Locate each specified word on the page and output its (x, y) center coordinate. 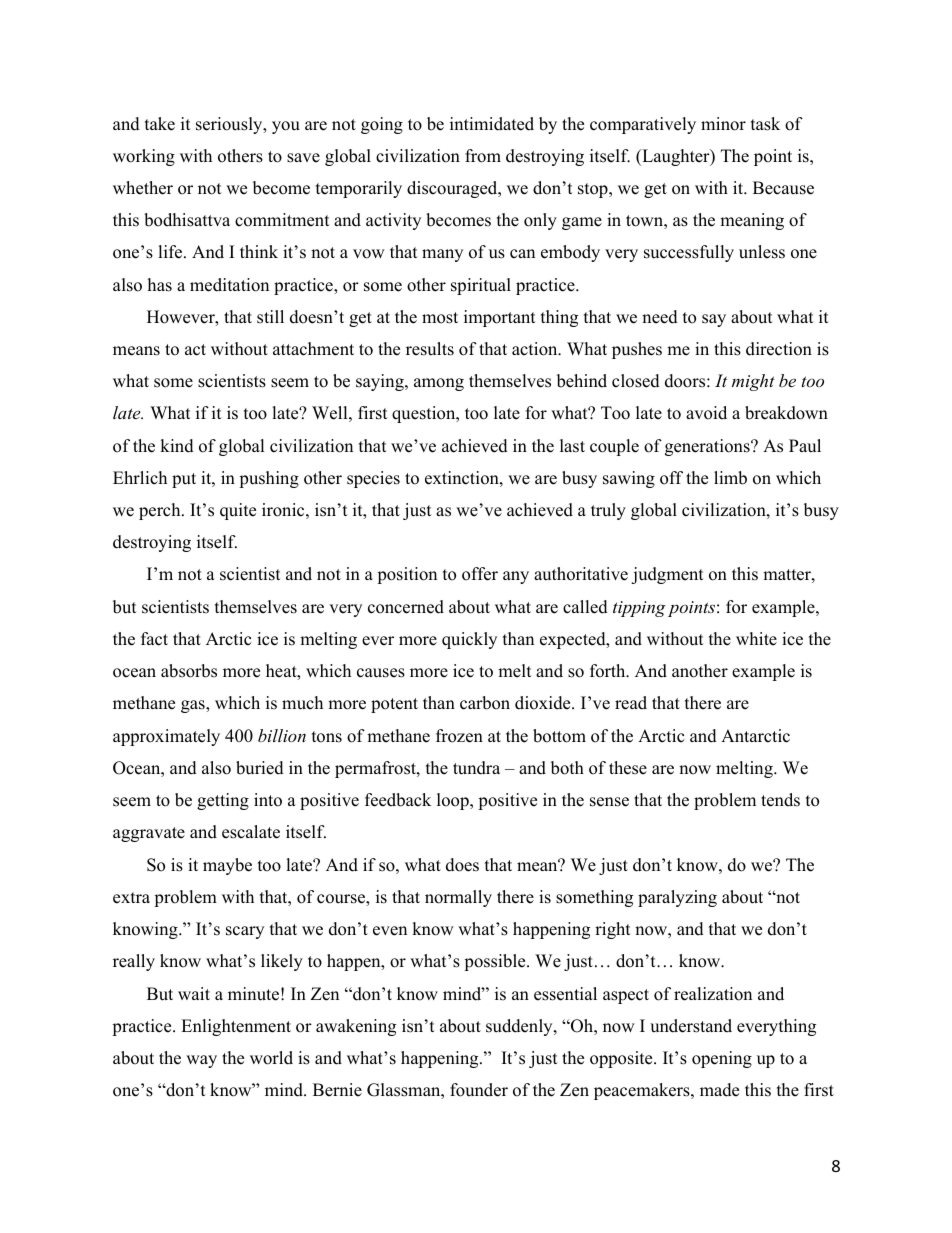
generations (708, 447)
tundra (476, 768)
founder (479, 1090)
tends (780, 800)
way (201, 1061)
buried (260, 768)
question (425, 414)
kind (177, 446)
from (483, 156)
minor (723, 124)
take (160, 124)
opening (722, 1059)
